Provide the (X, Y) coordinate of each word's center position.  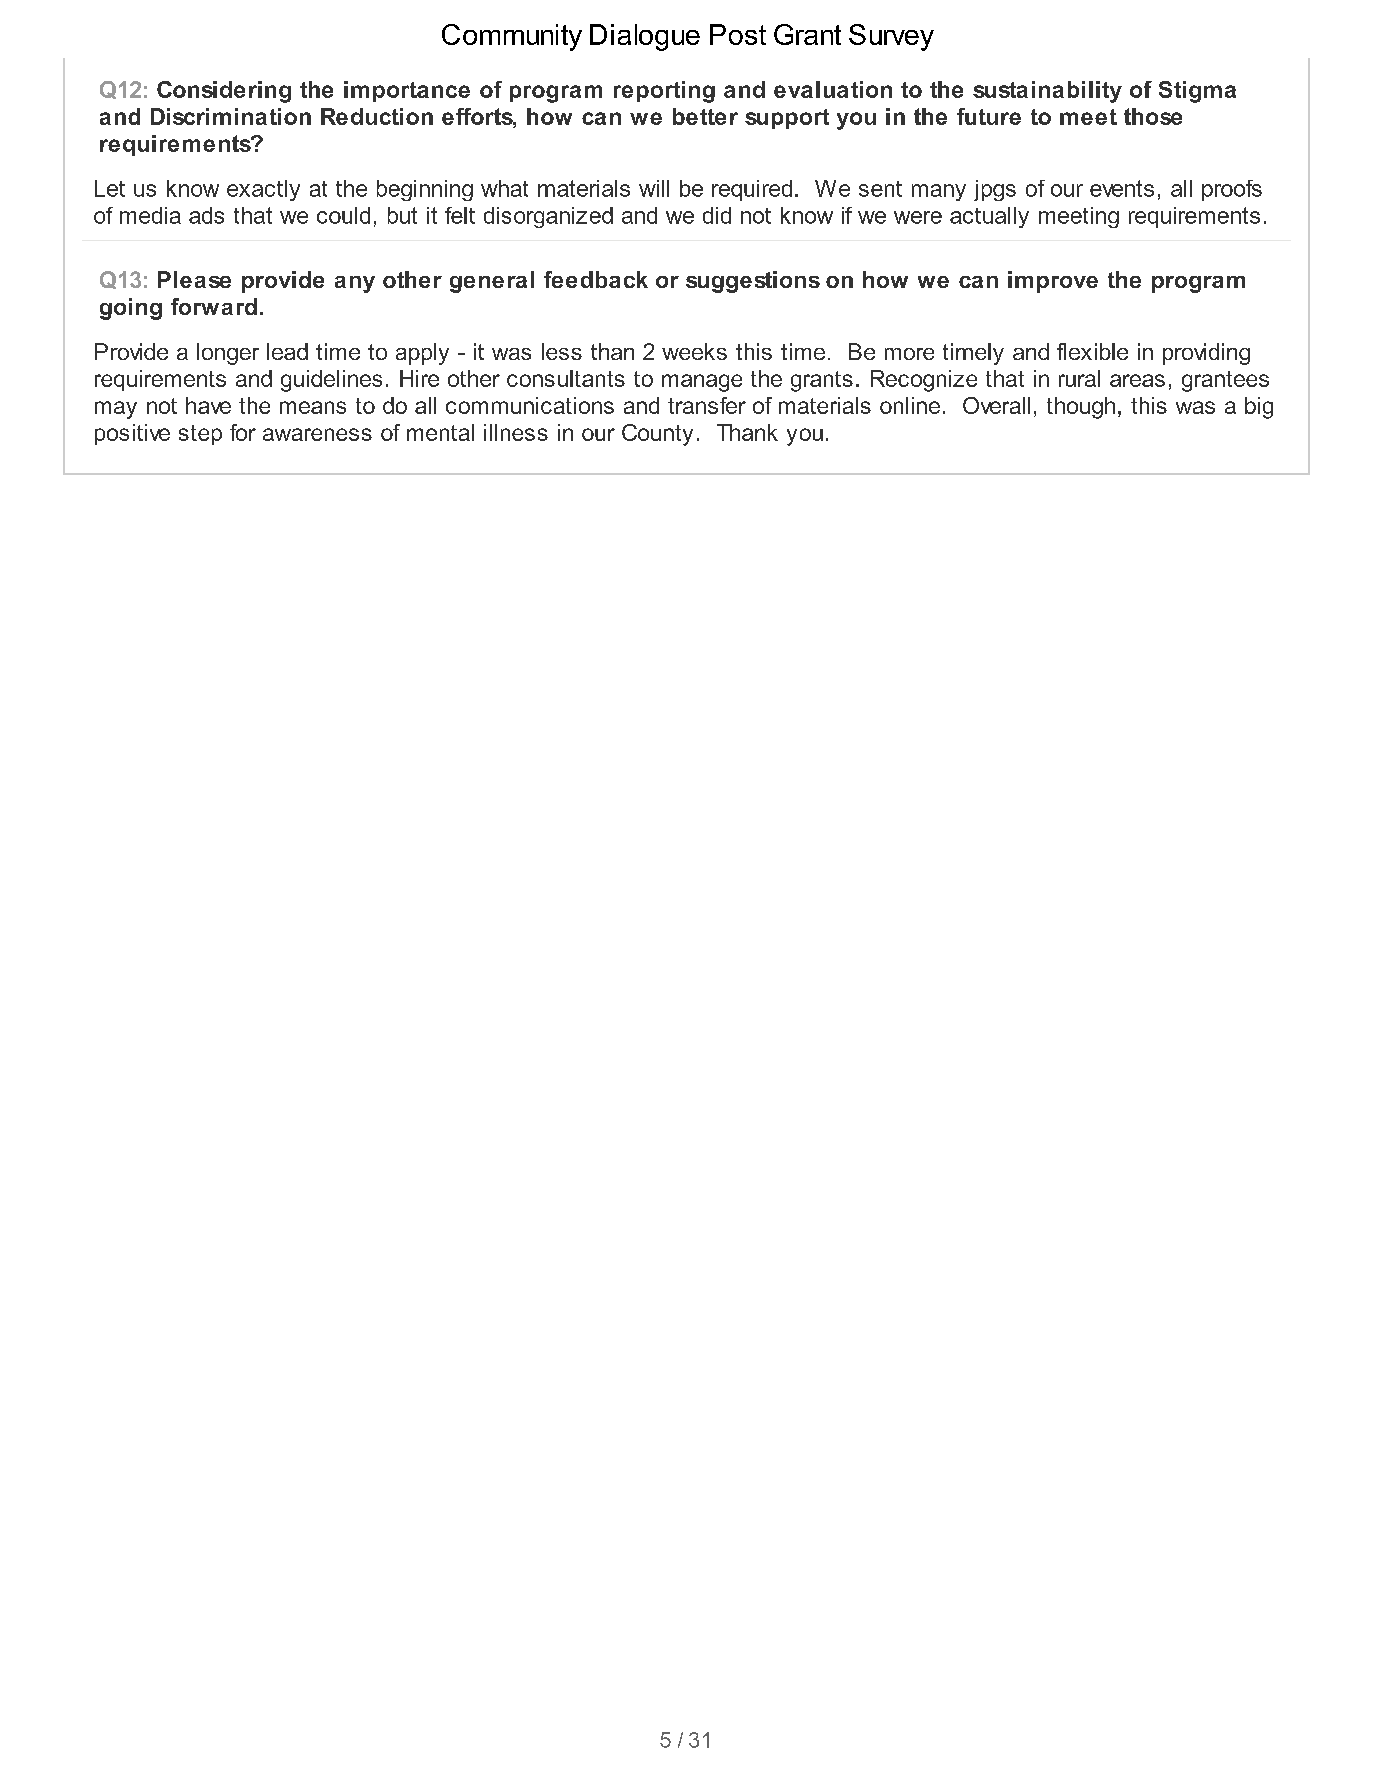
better (705, 116)
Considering (224, 92)
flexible (1092, 351)
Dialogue (645, 37)
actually (989, 217)
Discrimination (231, 116)
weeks (694, 351)
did (717, 215)
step (200, 435)
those (1153, 116)
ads (206, 215)
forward (214, 306)
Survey (891, 37)
